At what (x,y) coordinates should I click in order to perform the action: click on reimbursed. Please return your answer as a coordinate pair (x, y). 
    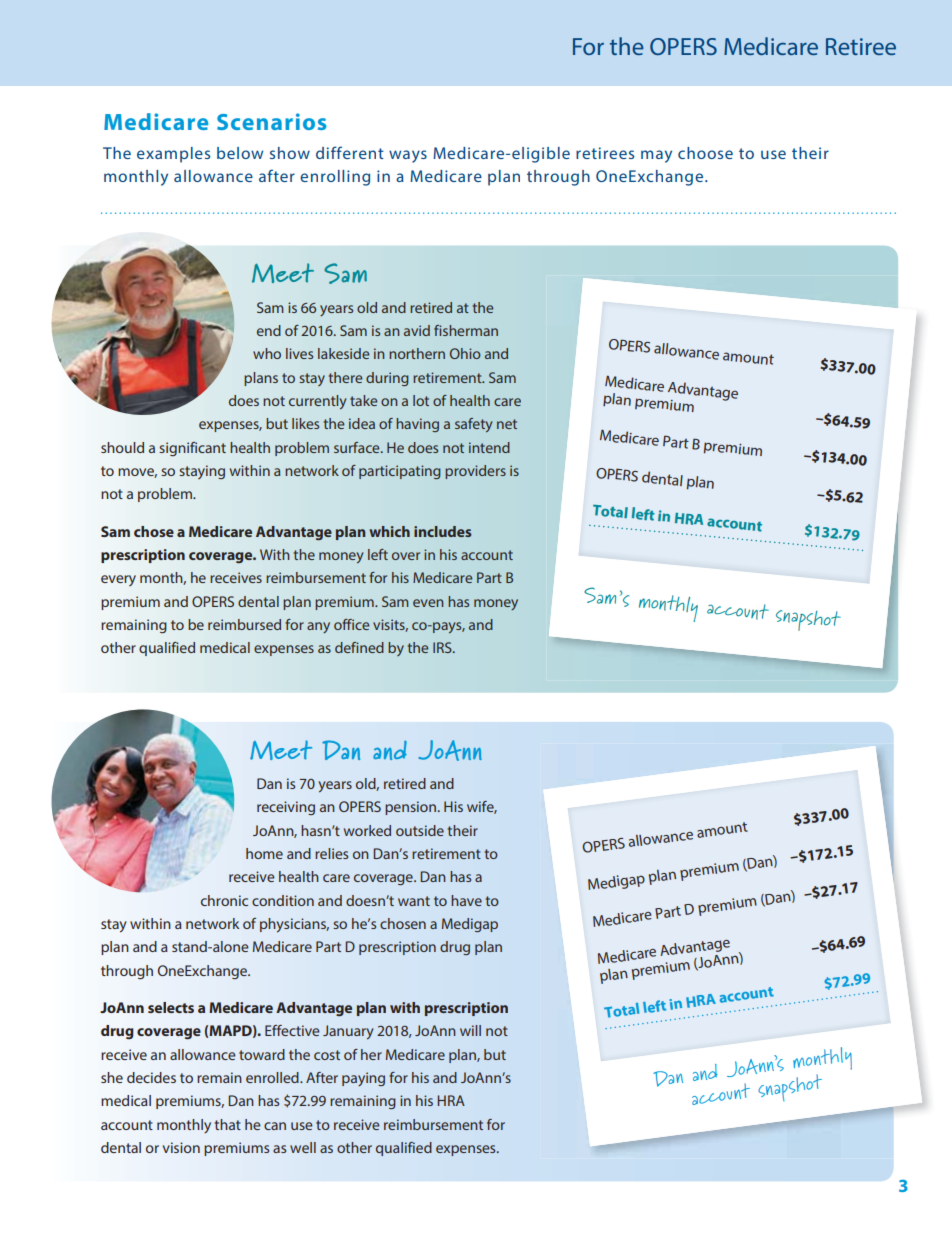
    Looking at the image, I should click on (244, 624).
